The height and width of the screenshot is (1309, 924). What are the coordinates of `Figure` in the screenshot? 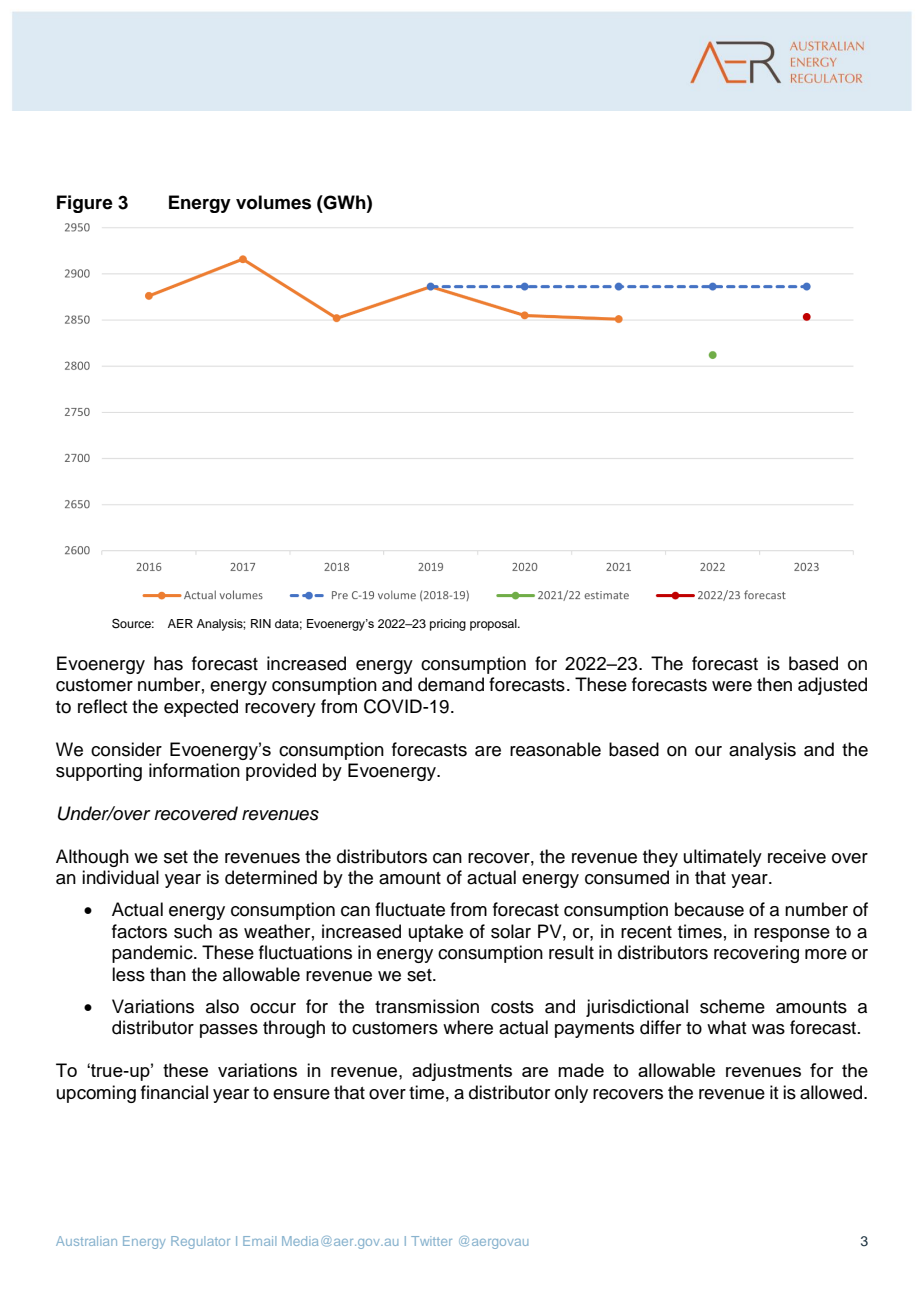 It's located at (85, 204).
